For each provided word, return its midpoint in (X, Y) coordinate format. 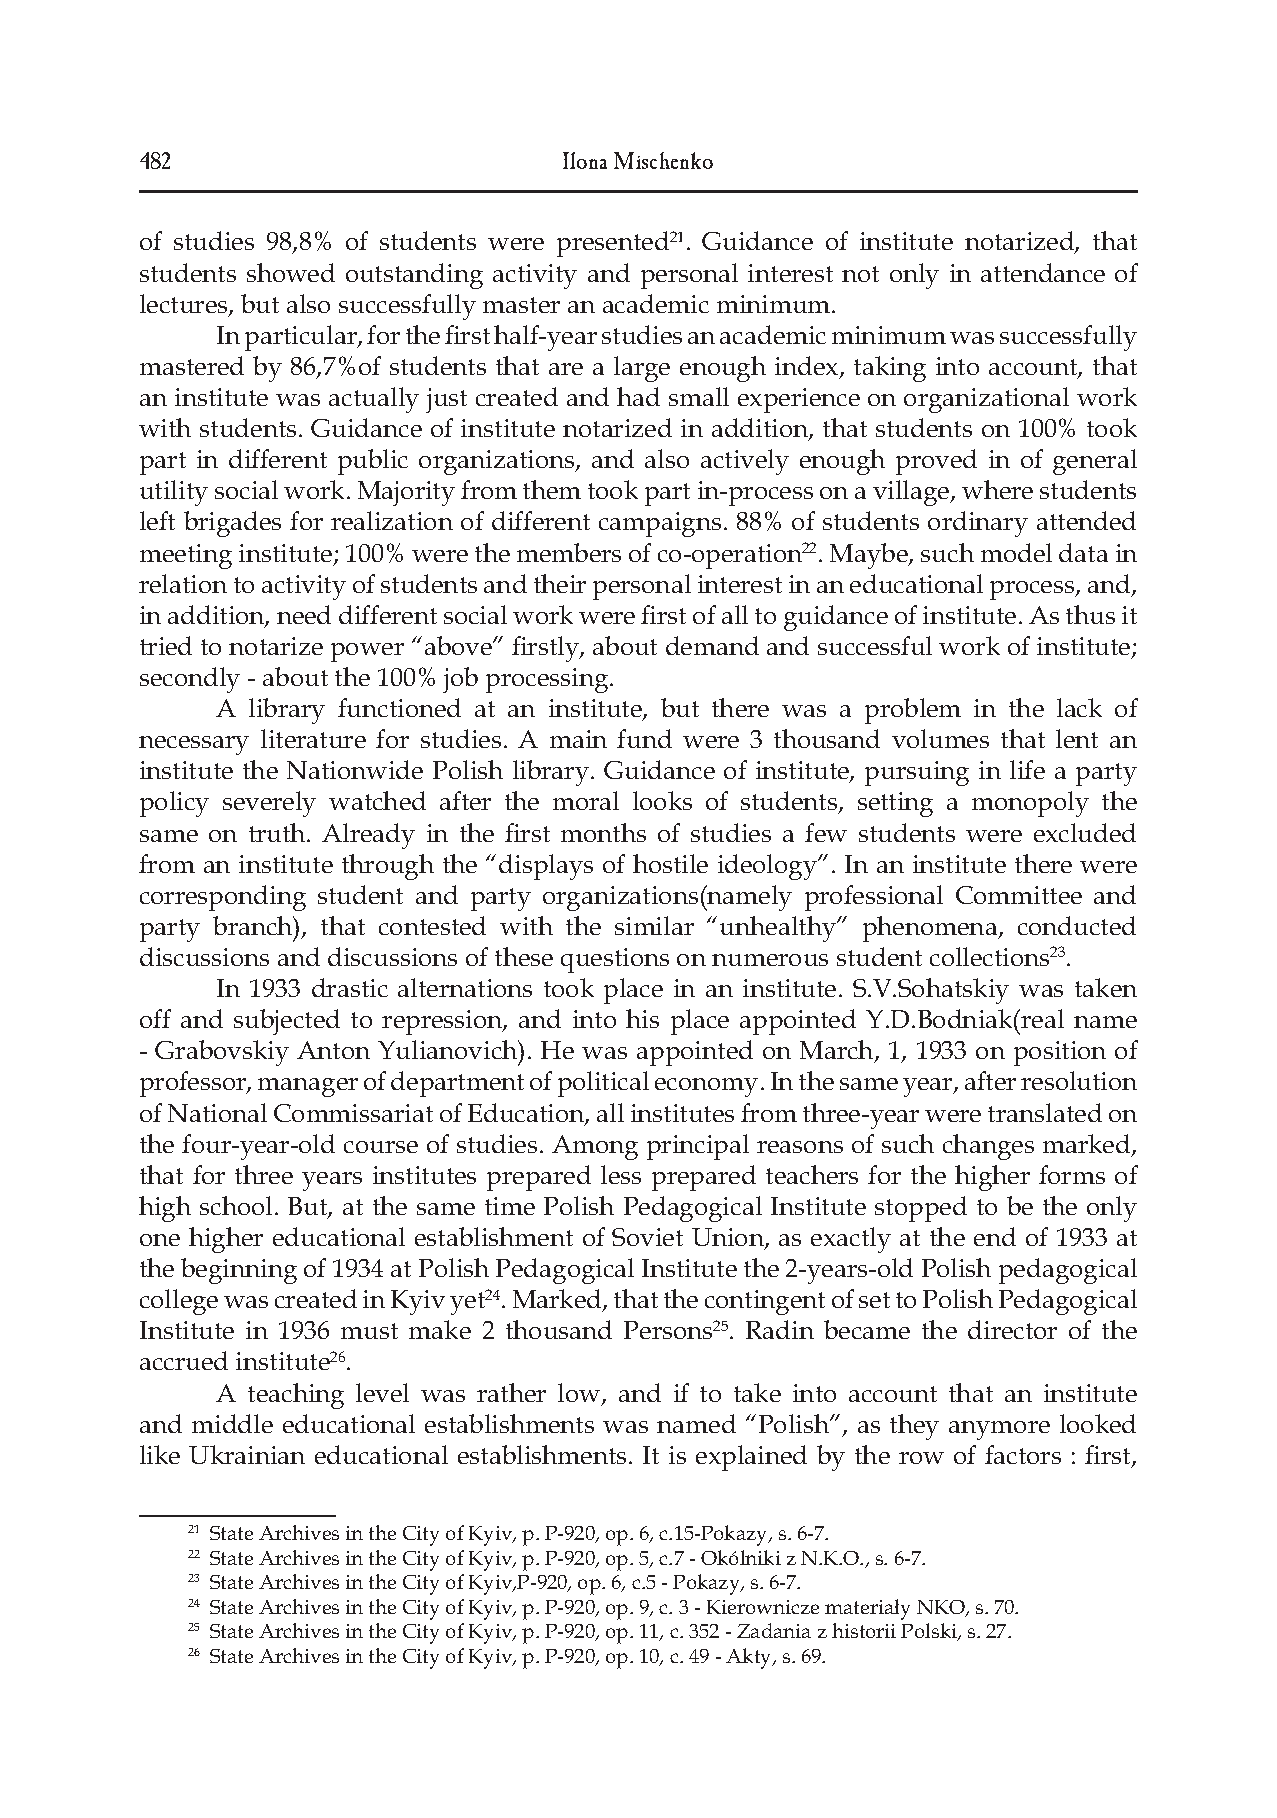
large (642, 369)
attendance (1043, 272)
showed (291, 272)
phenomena (931, 929)
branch (254, 925)
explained (751, 1458)
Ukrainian (247, 1454)
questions (615, 960)
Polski (930, 1632)
